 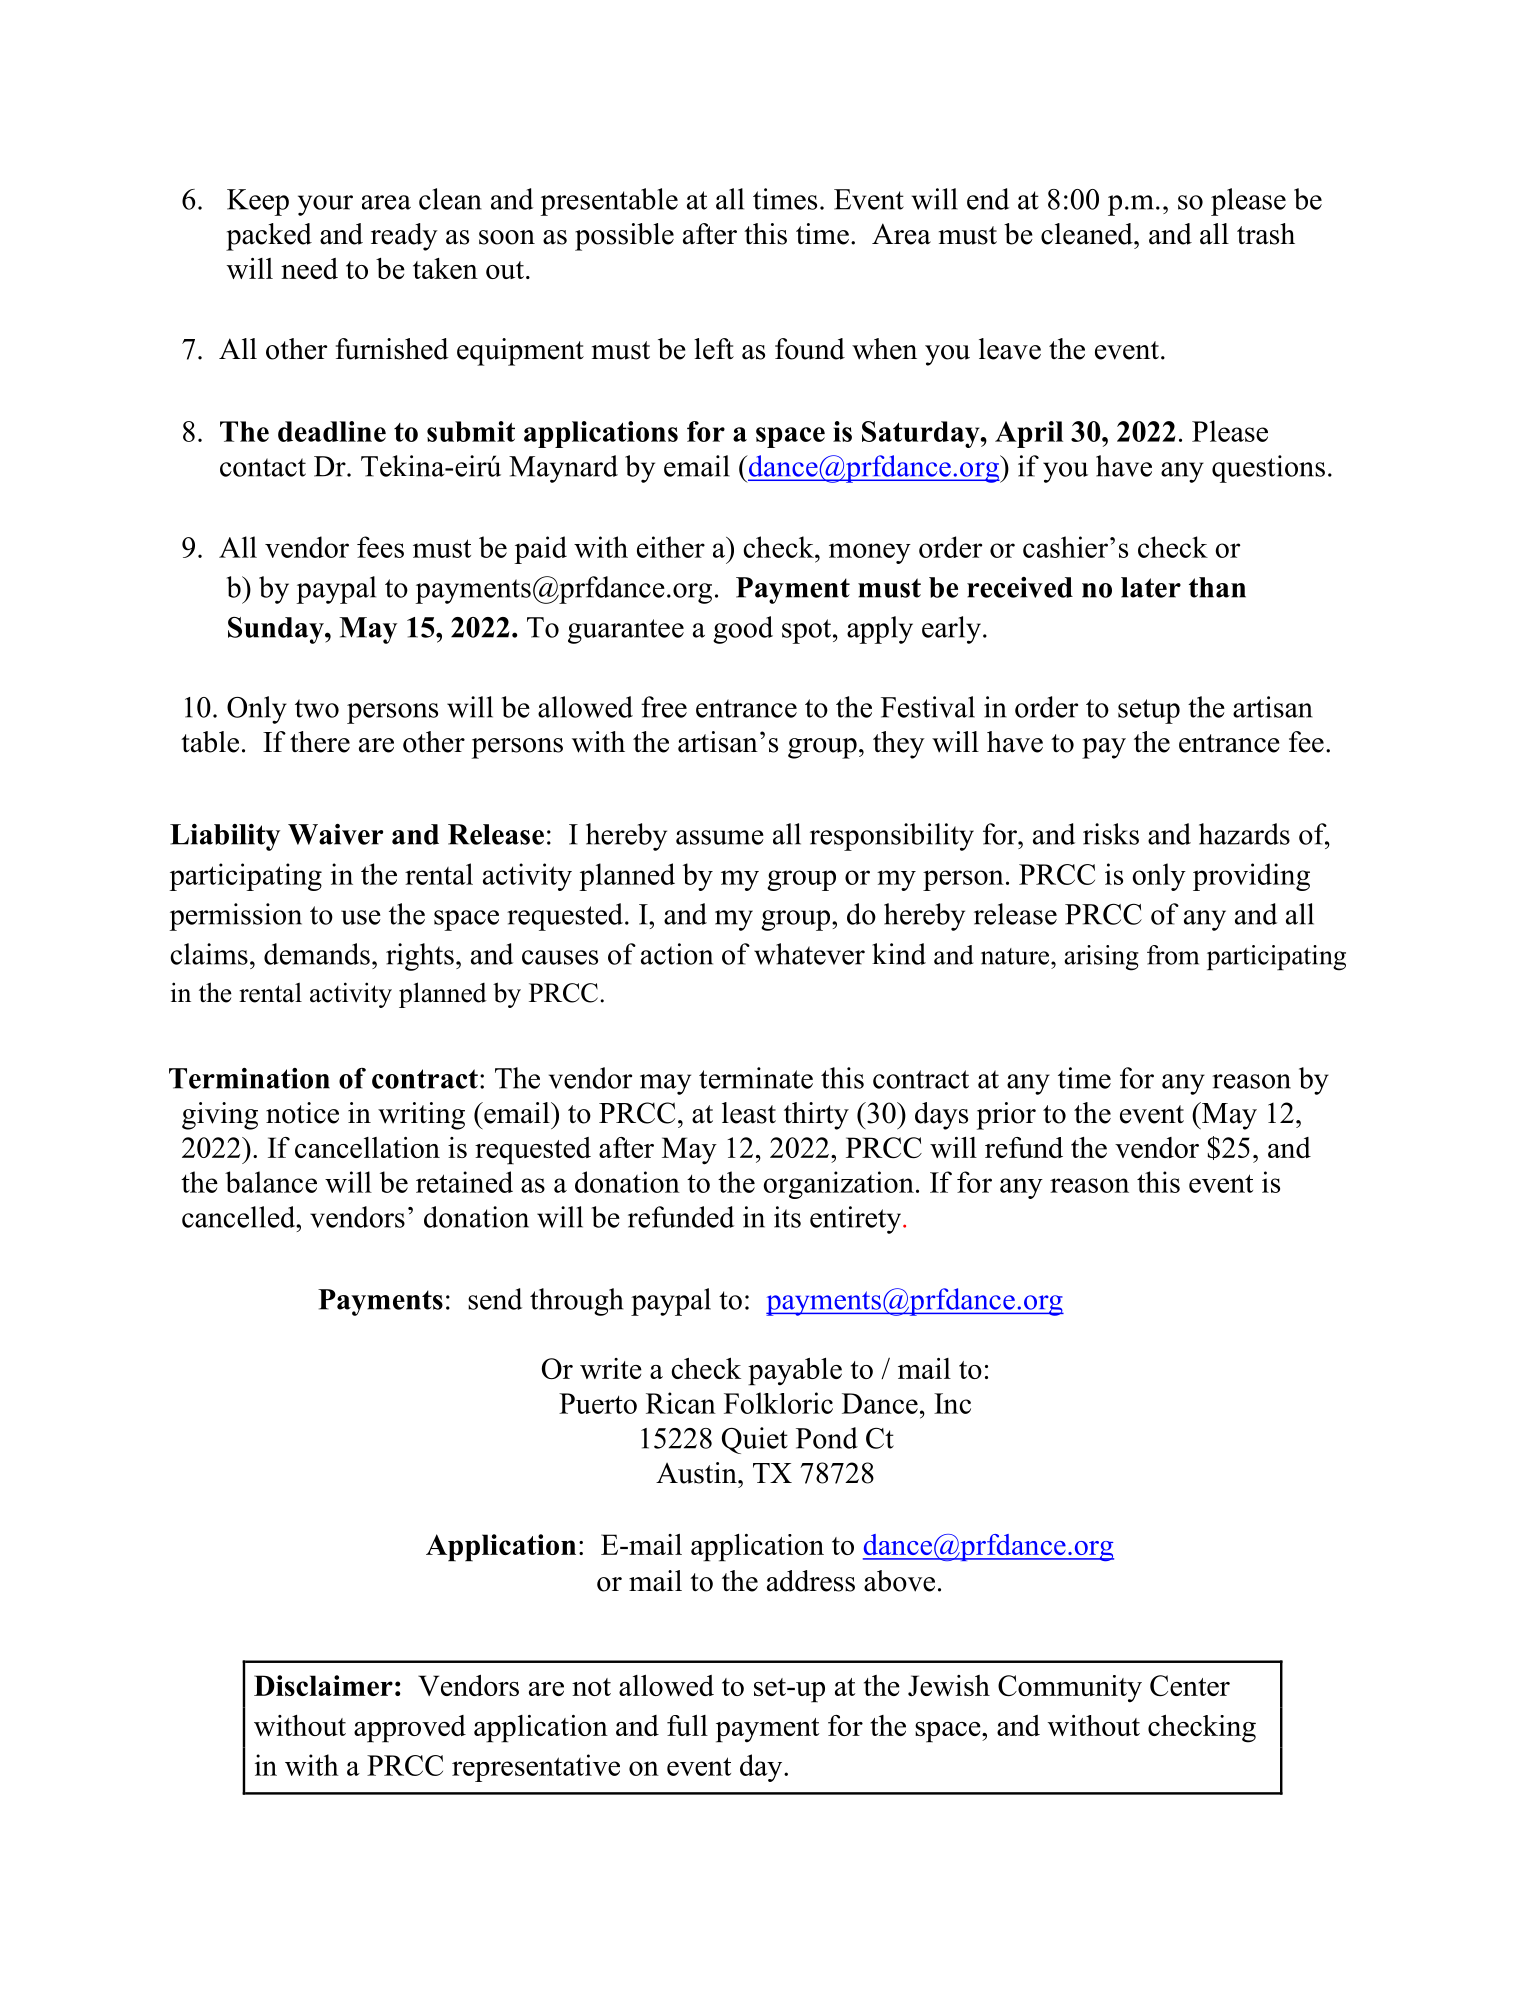 What do you see at coordinates (380, 547) in the screenshot?
I see `fees` at bounding box center [380, 547].
